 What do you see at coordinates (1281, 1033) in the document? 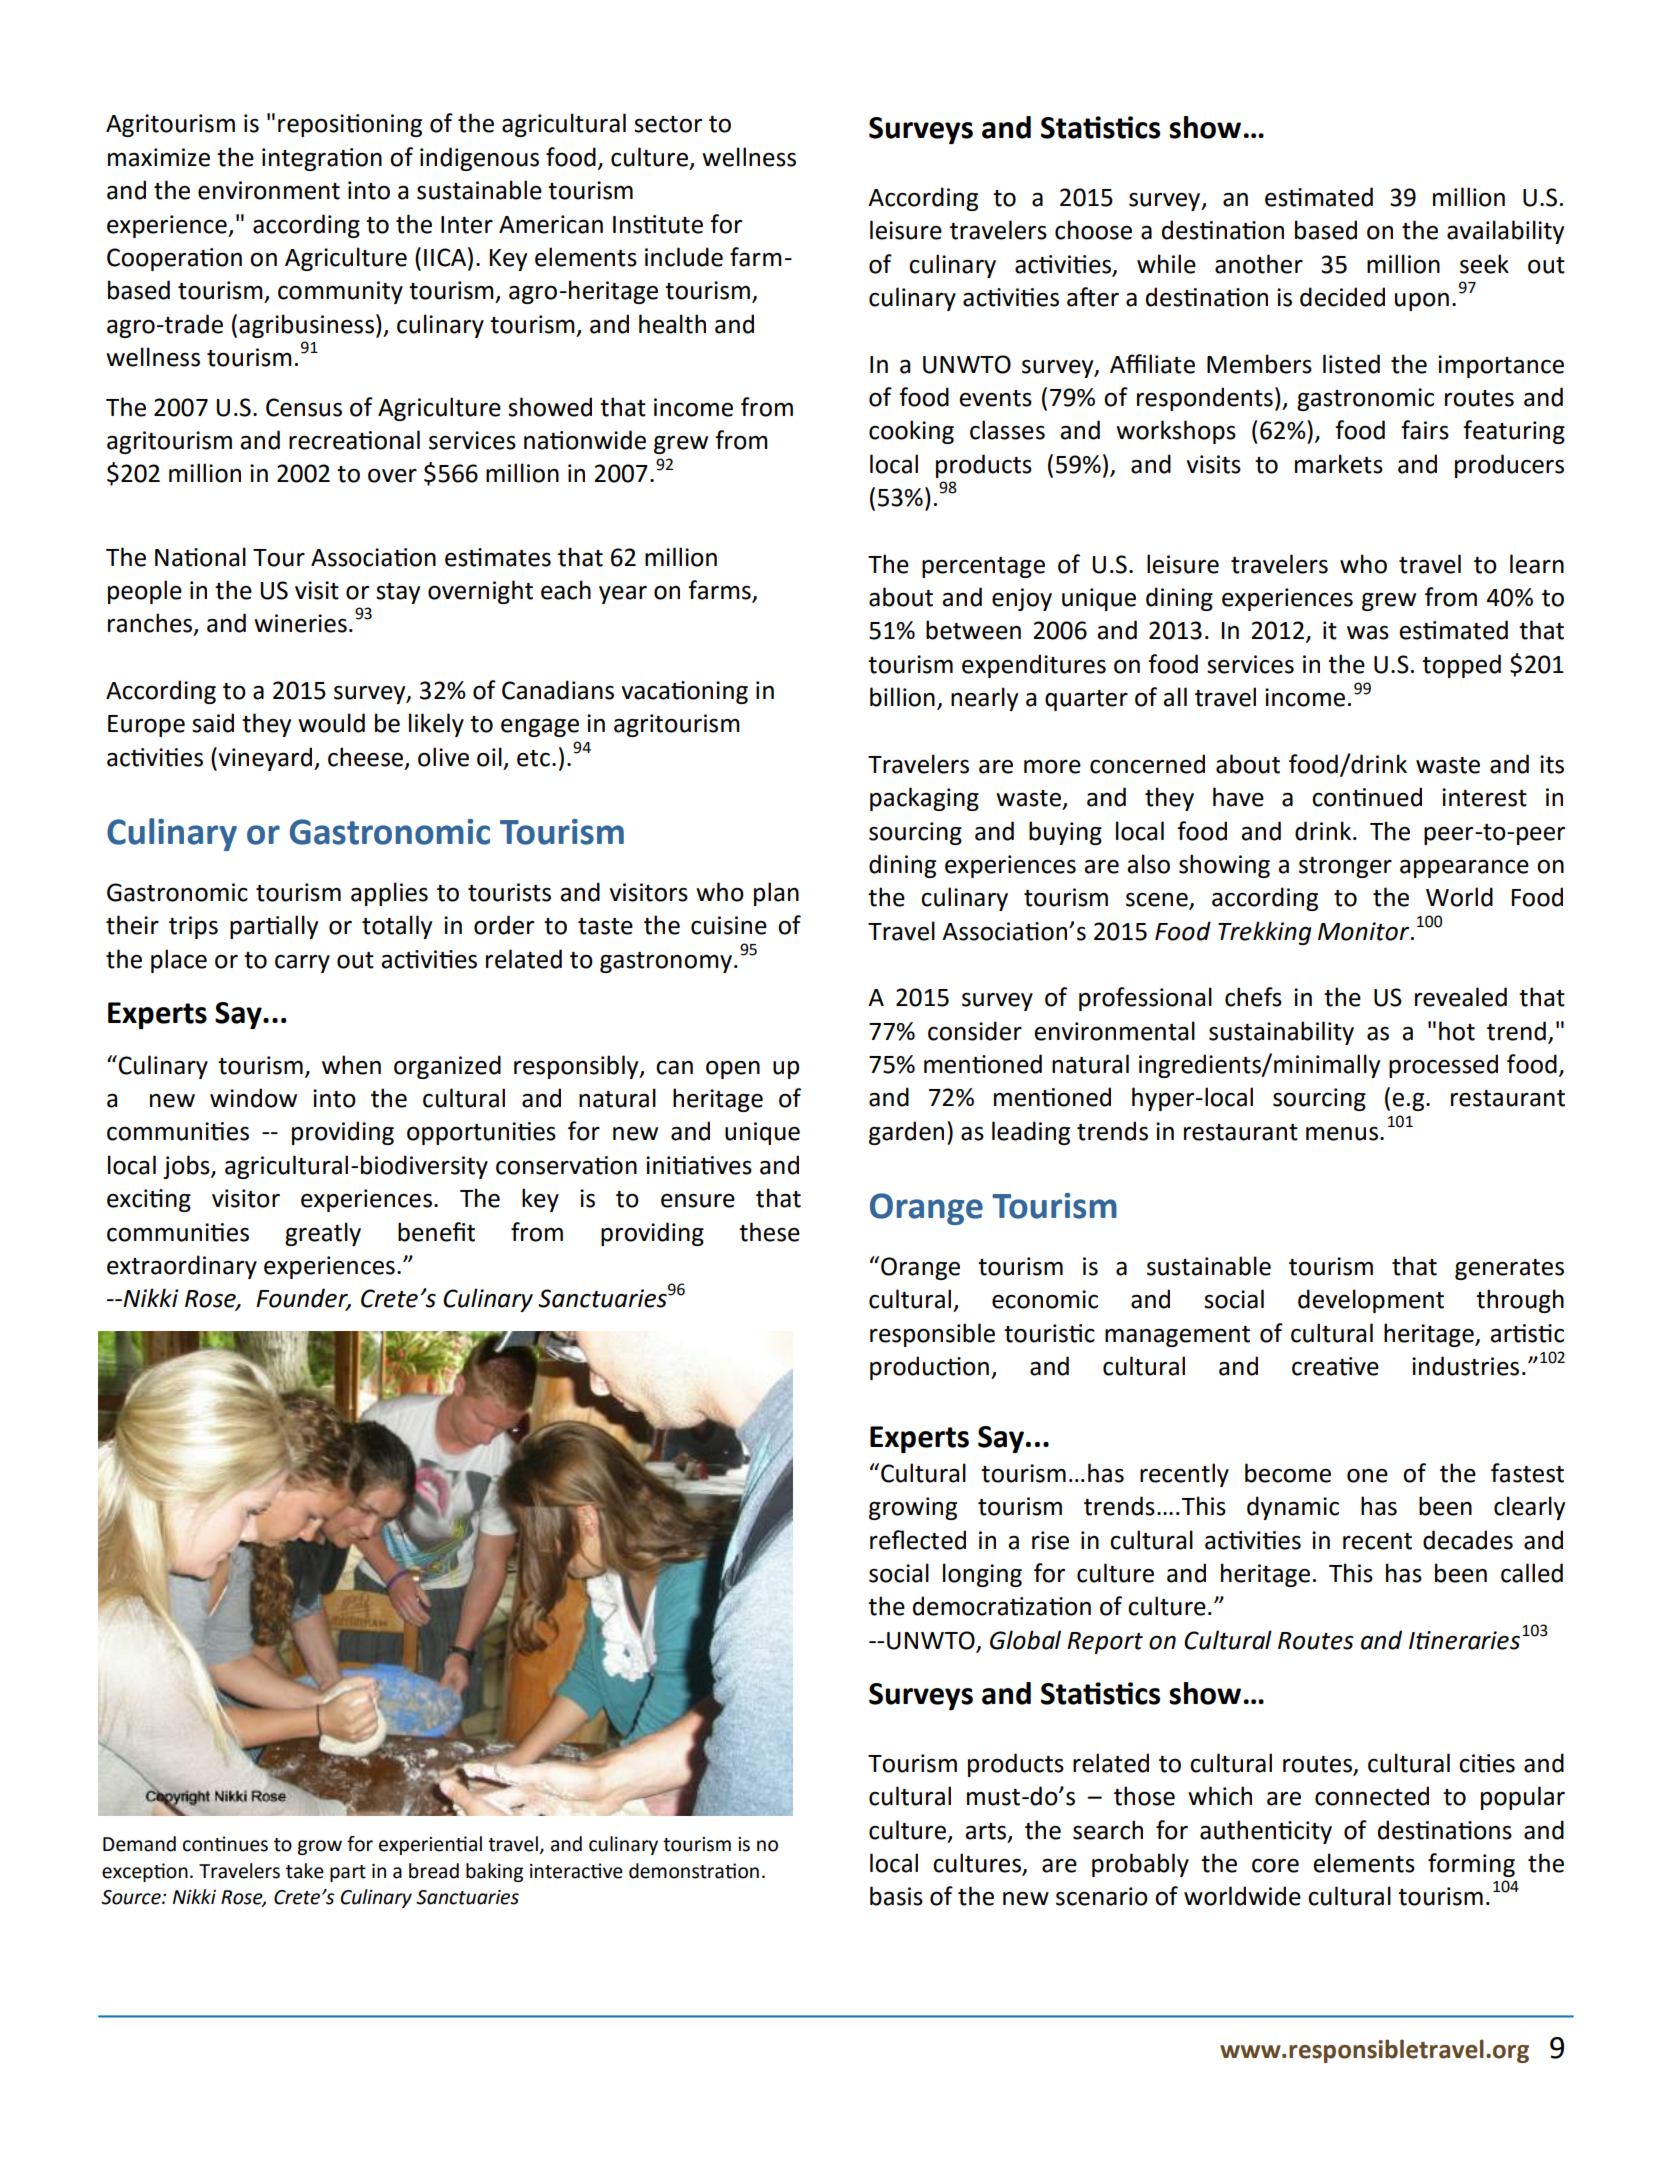
I see `sustainability` at bounding box center [1281, 1033].
